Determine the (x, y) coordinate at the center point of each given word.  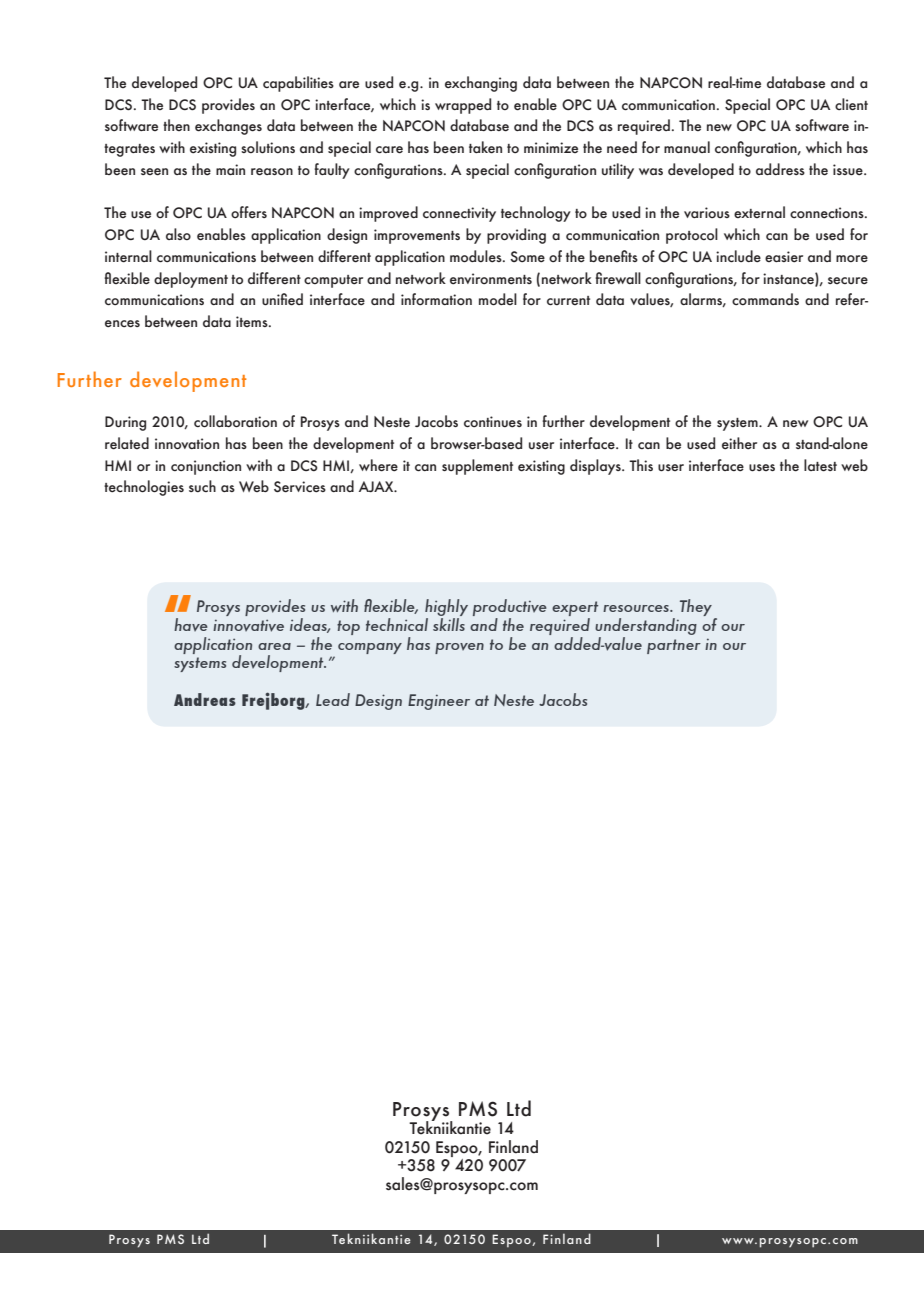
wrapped (463, 106)
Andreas (205, 699)
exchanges (228, 127)
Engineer (439, 702)
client (851, 104)
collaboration (235, 421)
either (739, 443)
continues (493, 422)
